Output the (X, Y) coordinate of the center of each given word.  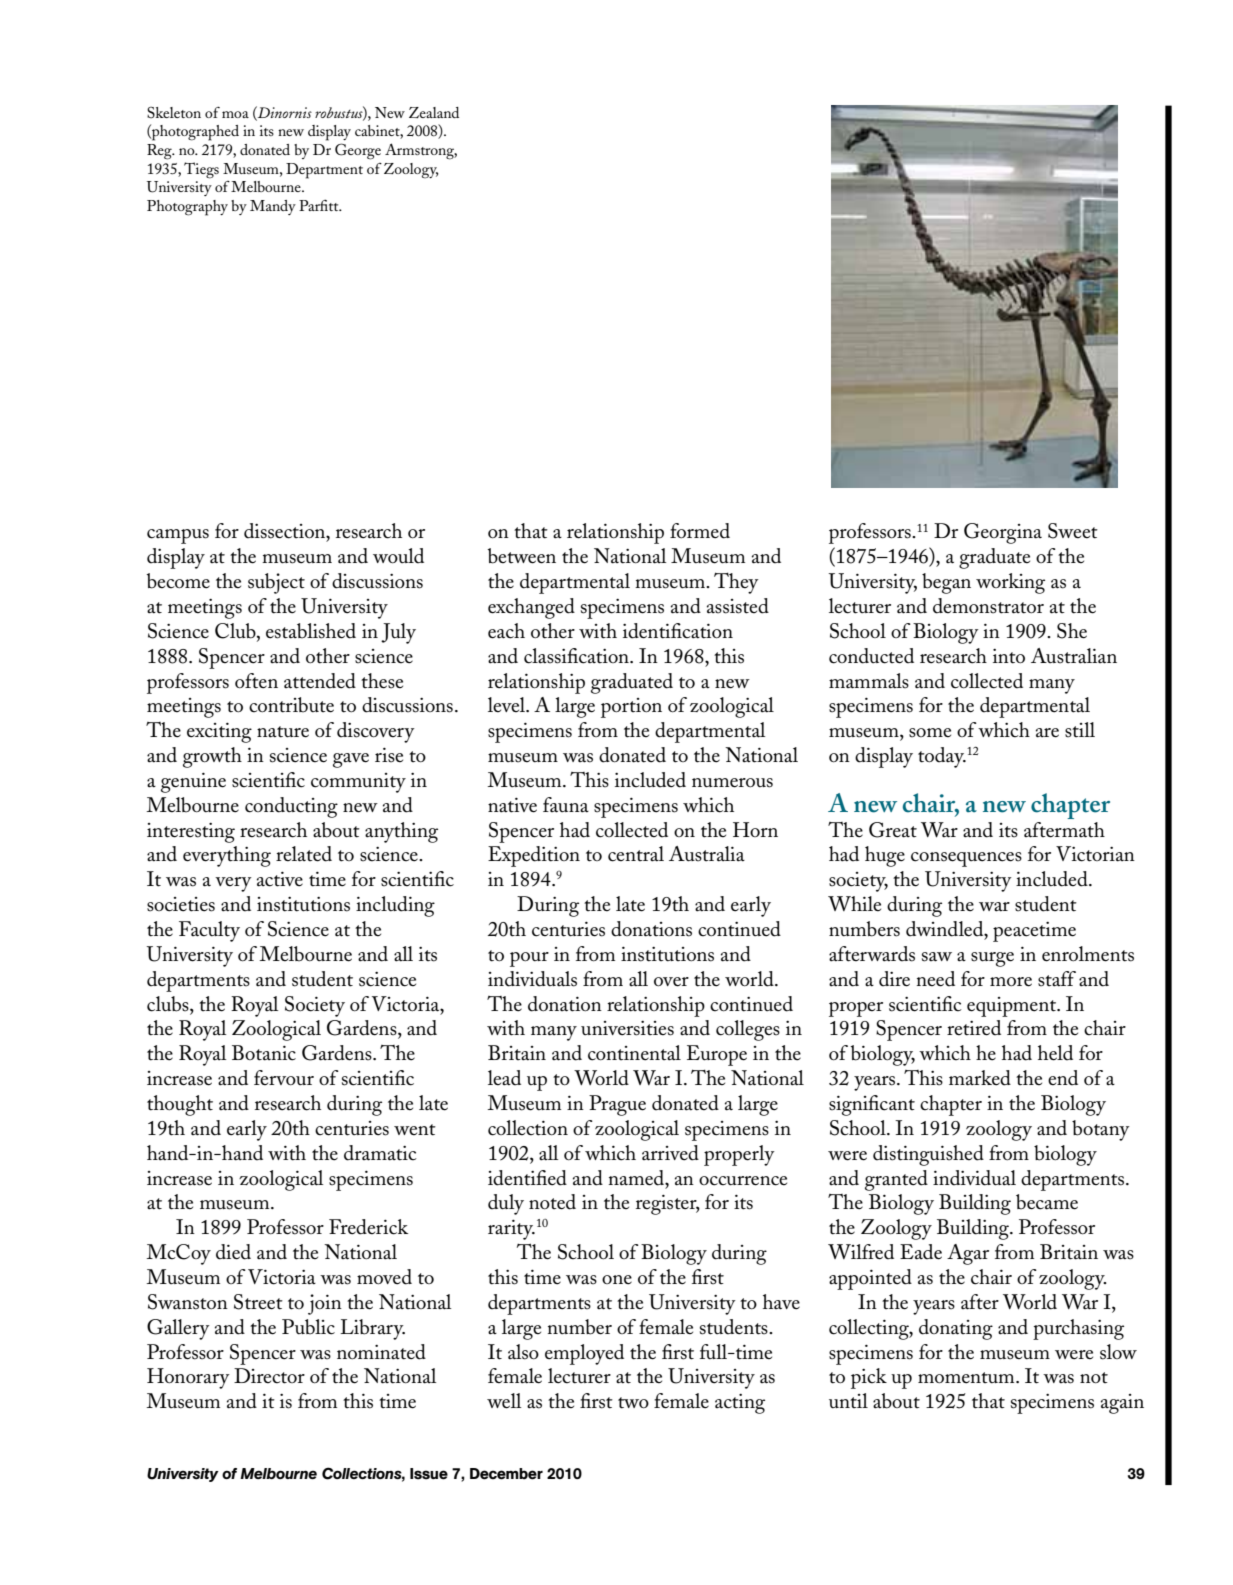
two (633, 1403)
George (358, 151)
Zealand (434, 112)
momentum (967, 1378)
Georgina (1003, 533)
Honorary (188, 1378)
